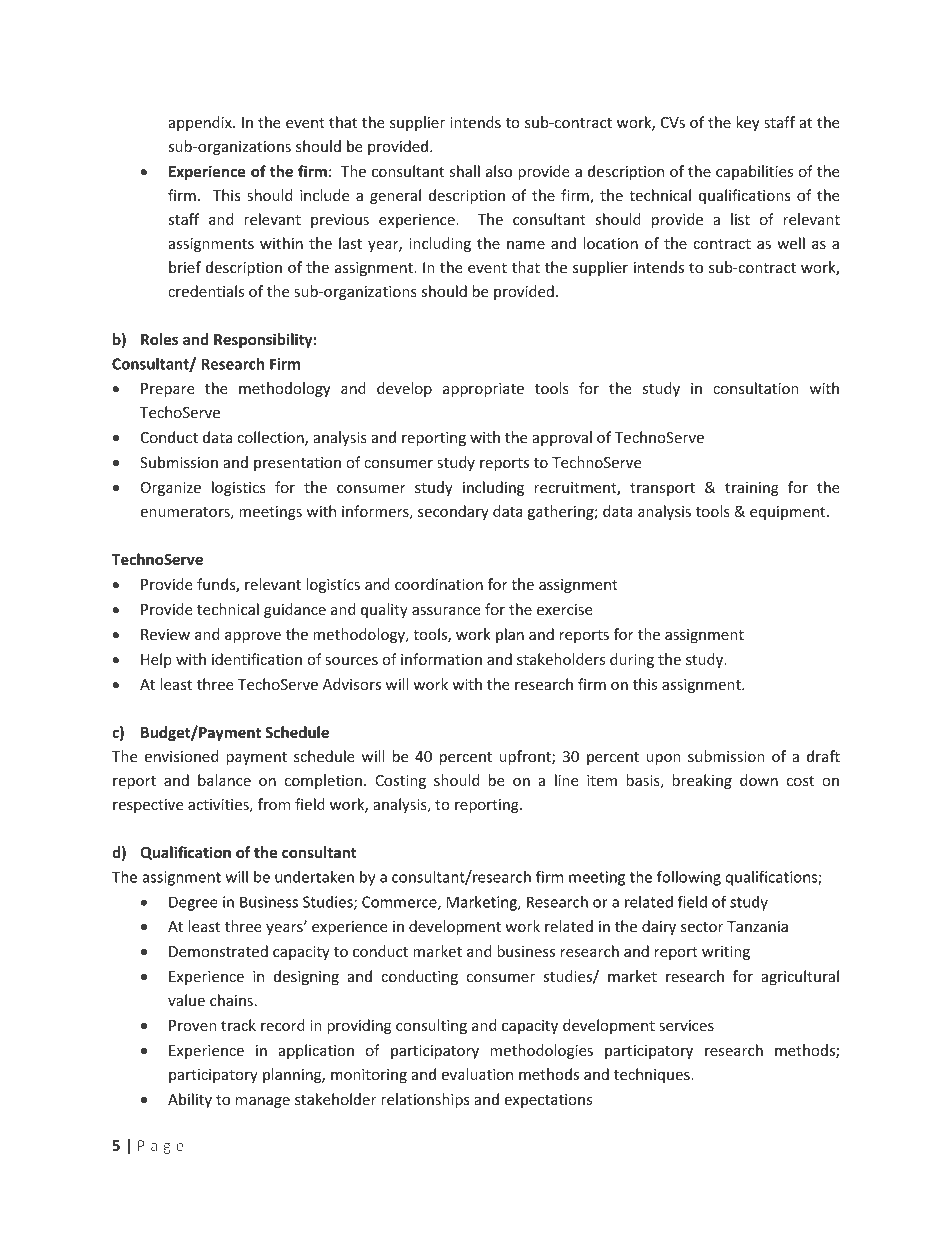 This page has width=952, height=1233. What do you see at coordinates (754, 172) in the page?
I see `capabilities` at bounding box center [754, 172].
